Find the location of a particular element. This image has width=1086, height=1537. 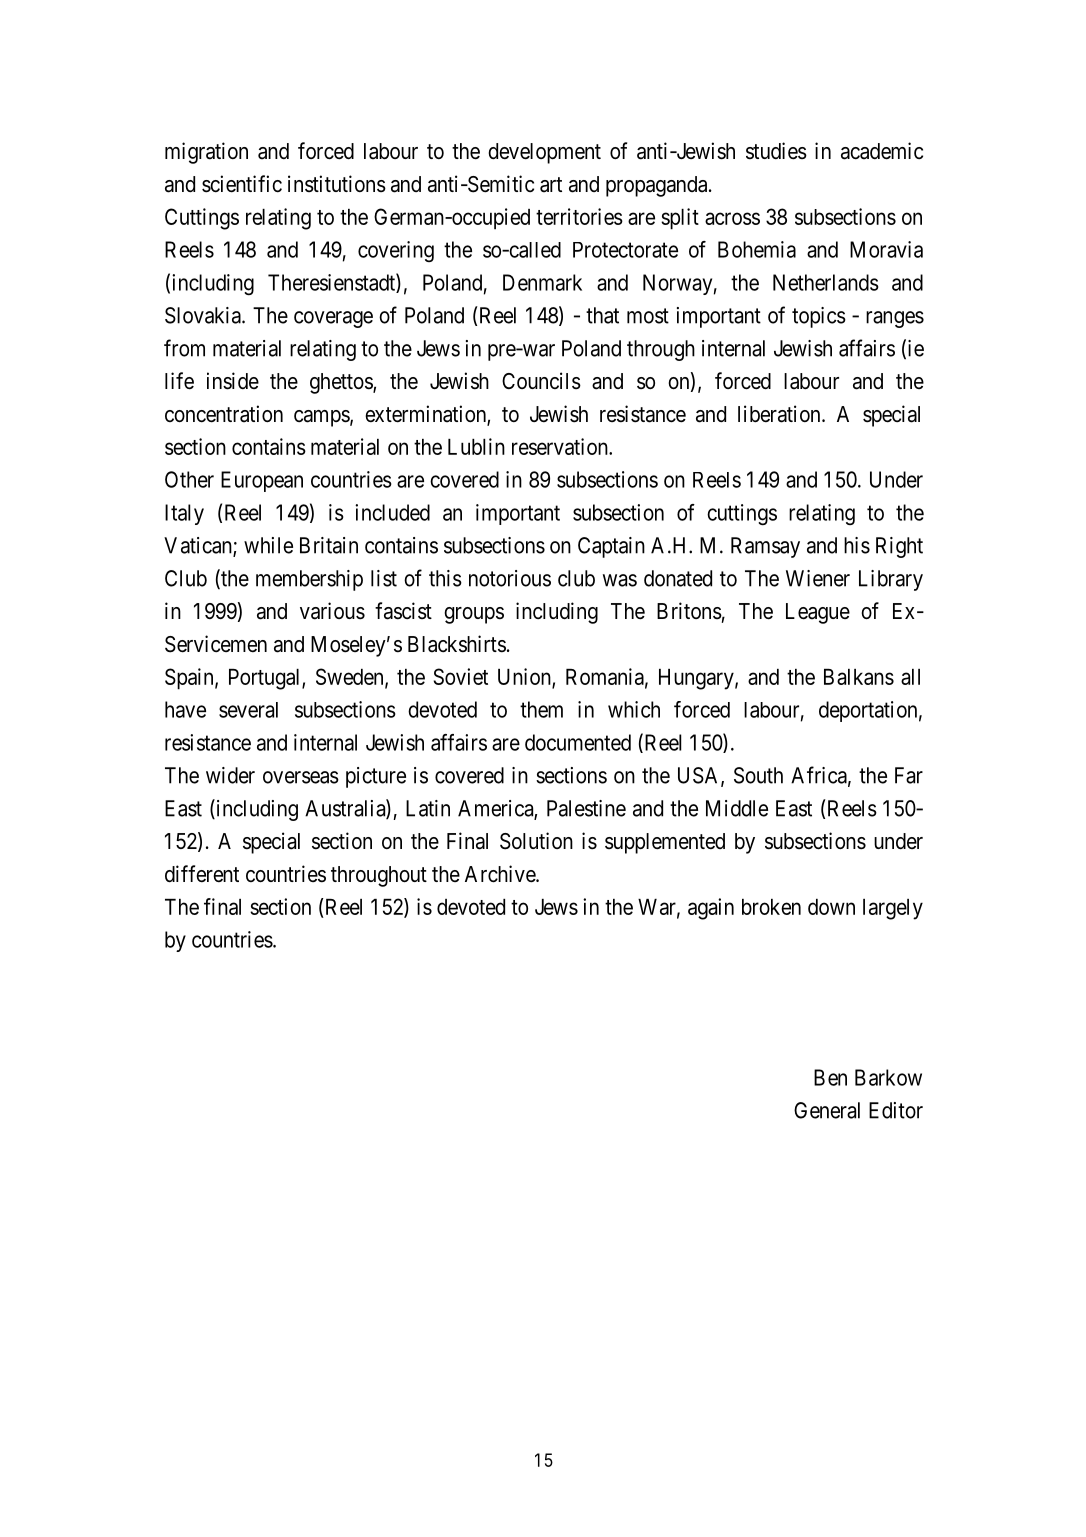

General is located at coordinates (827, 1110).
